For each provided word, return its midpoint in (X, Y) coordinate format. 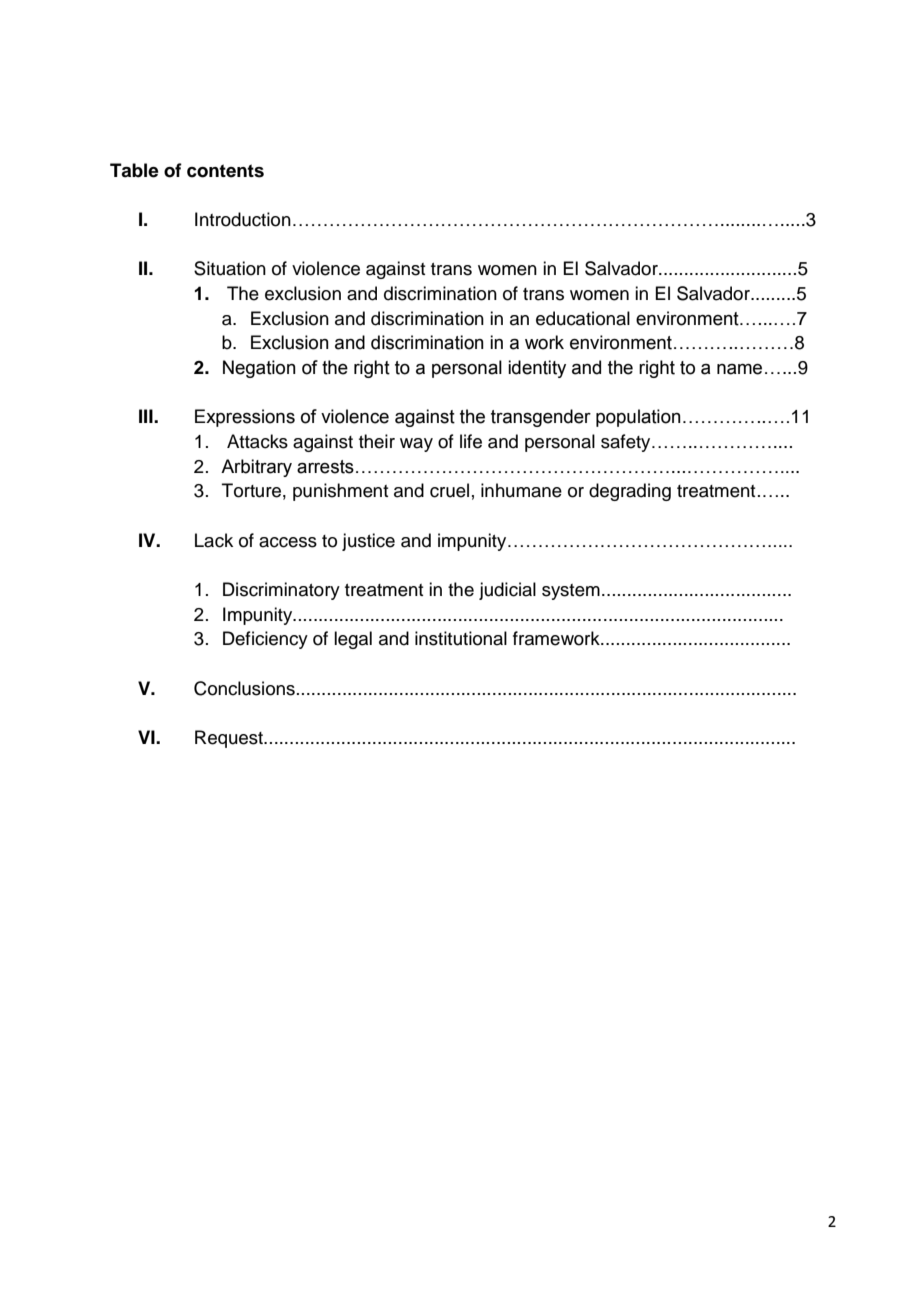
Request (230, 739)
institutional (461, 638)
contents (225, 171)
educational (583, 318)
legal (353, 640)
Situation (230, 268)
